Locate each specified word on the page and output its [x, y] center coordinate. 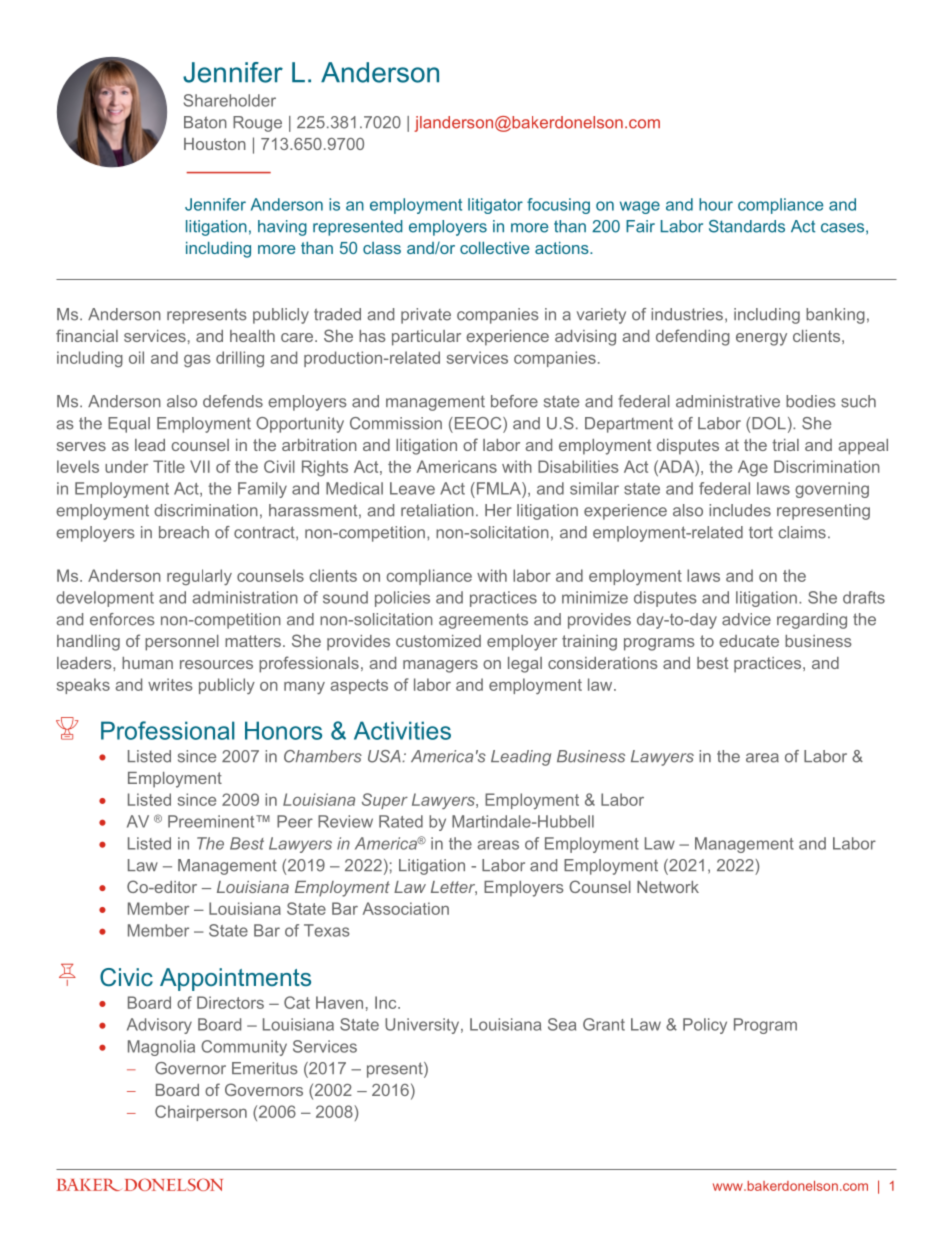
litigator [495, 206]
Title [169, 466]
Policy [705, 1026]
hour [716, 204]
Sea [562, 1024]
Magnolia [161, 1048]
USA [385, 756]
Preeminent [212, 821]
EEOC [478, 423]
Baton [205, 122]
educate [749, 641]
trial [785, 445]
